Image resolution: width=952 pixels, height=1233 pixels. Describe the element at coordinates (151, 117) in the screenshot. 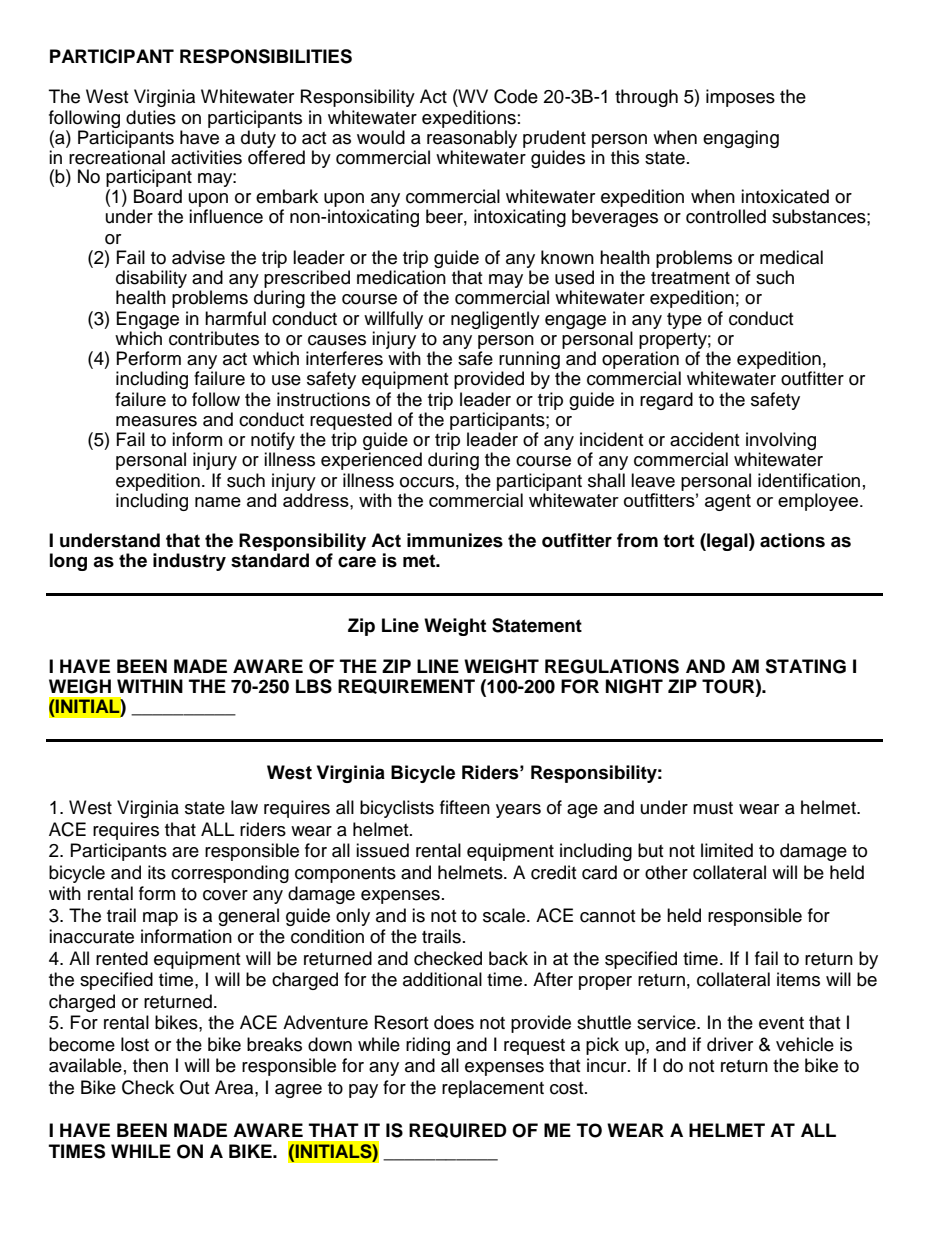

I see `duties` at that location.
